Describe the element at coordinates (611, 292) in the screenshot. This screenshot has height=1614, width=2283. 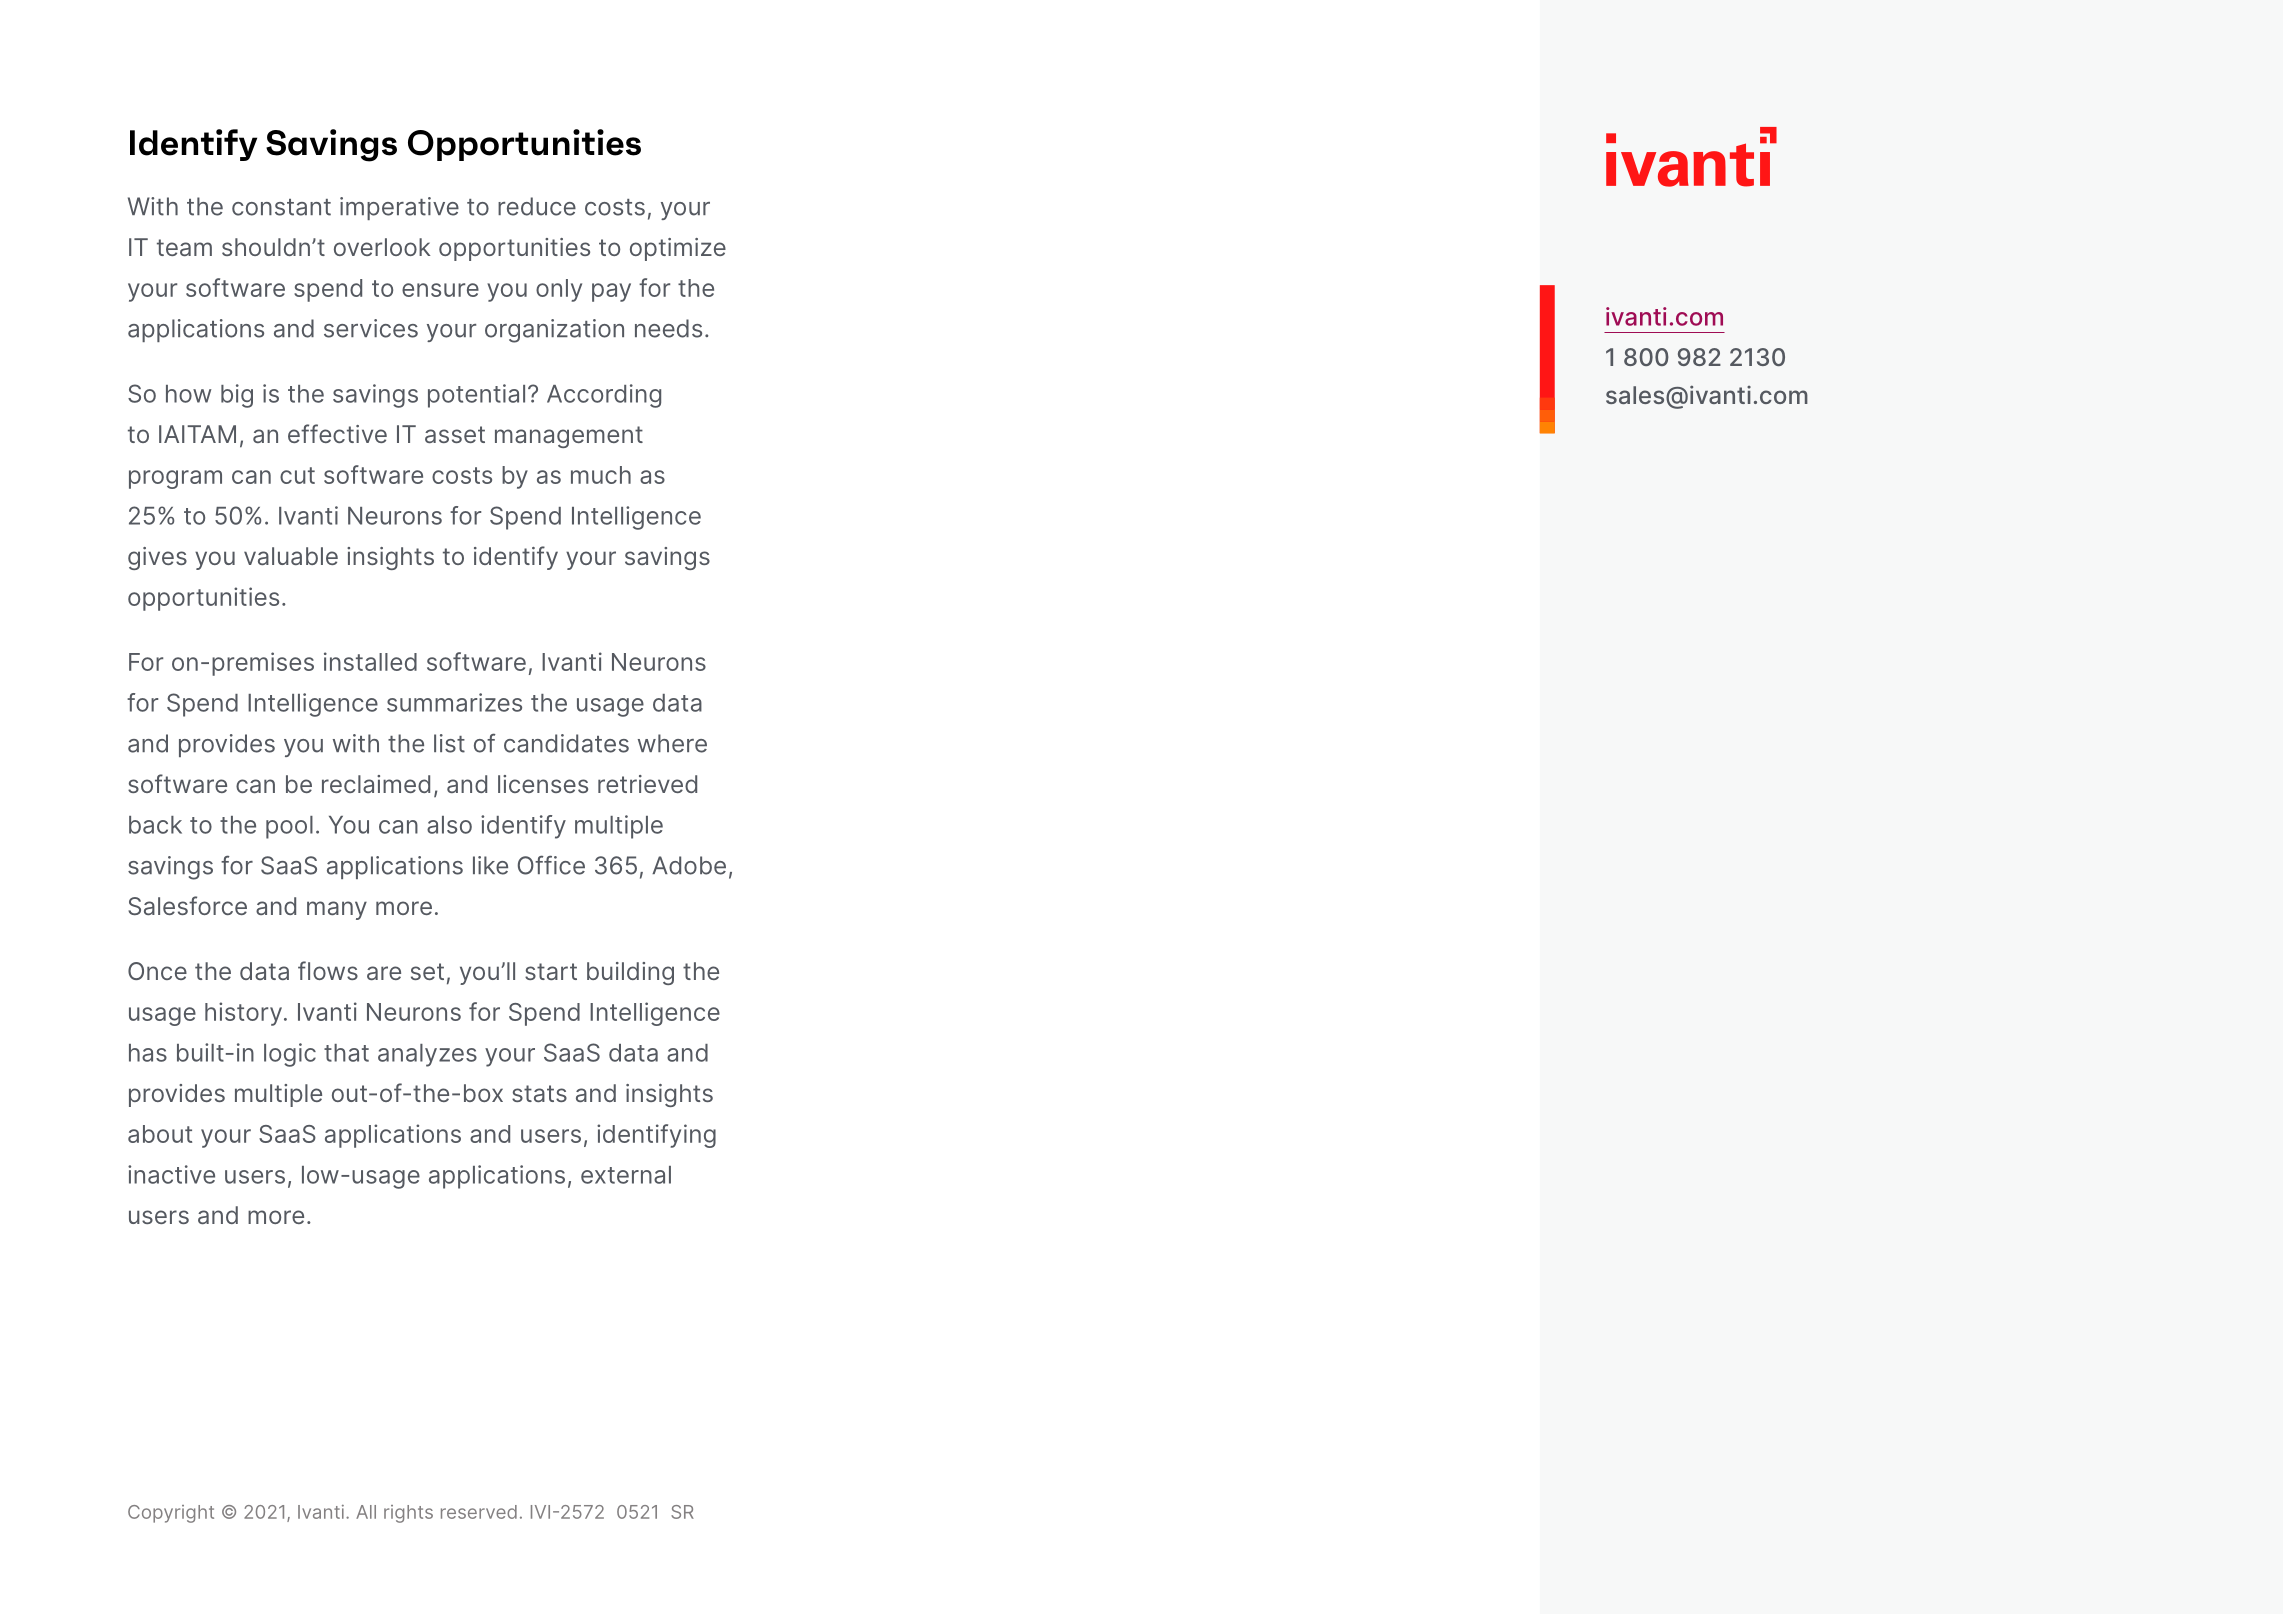
I see `pay` at that location.
